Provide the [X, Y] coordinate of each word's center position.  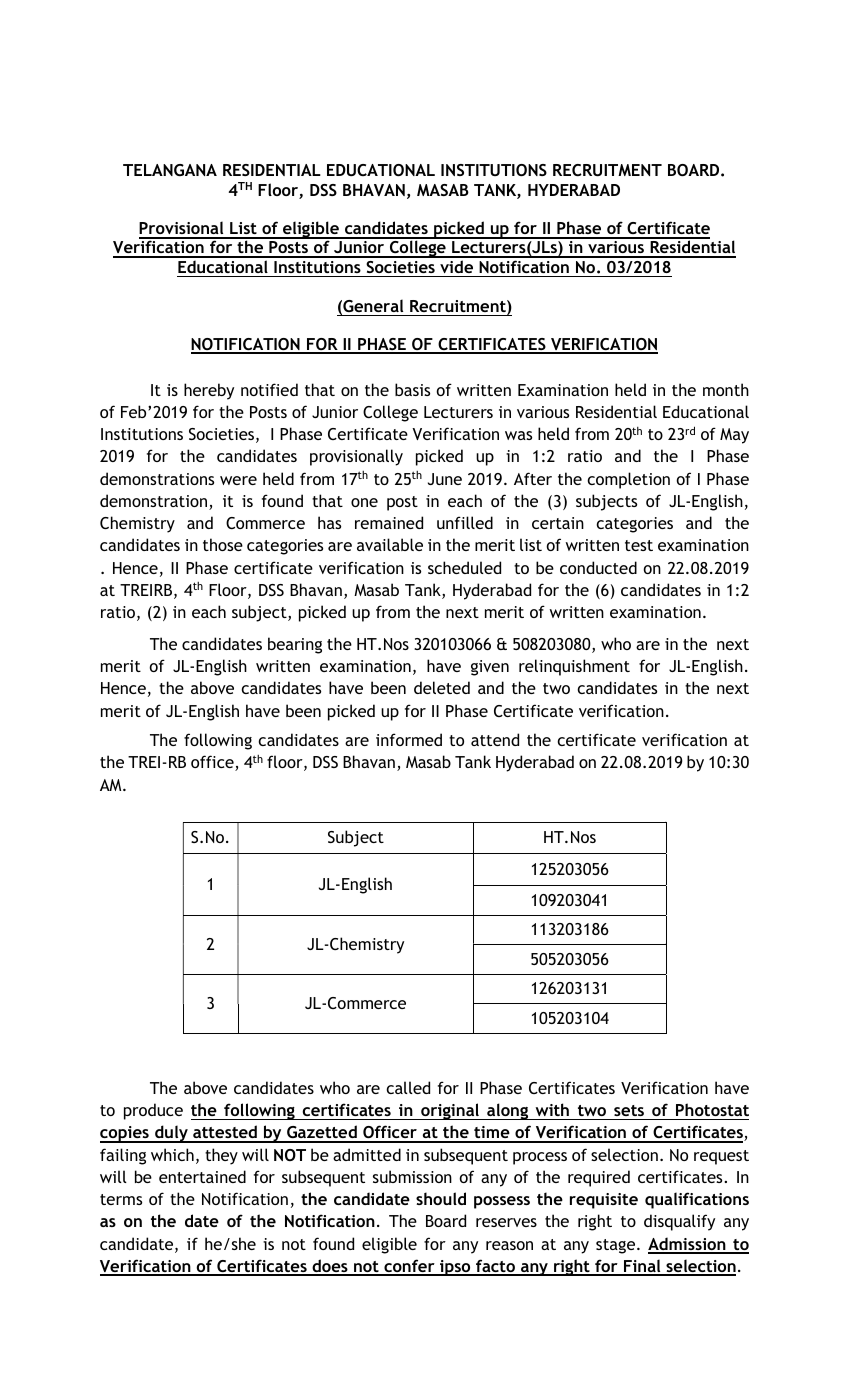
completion [628, 480]
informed [409, 739]
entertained [202, 1176]
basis [412, 389]
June [445, 479]
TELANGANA [170, 170]
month [726, 389]
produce [153, 1111]
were [238, 480]
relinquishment [574, 667]
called [408, 1087]
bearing [295, 645]
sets [629, 1110]
